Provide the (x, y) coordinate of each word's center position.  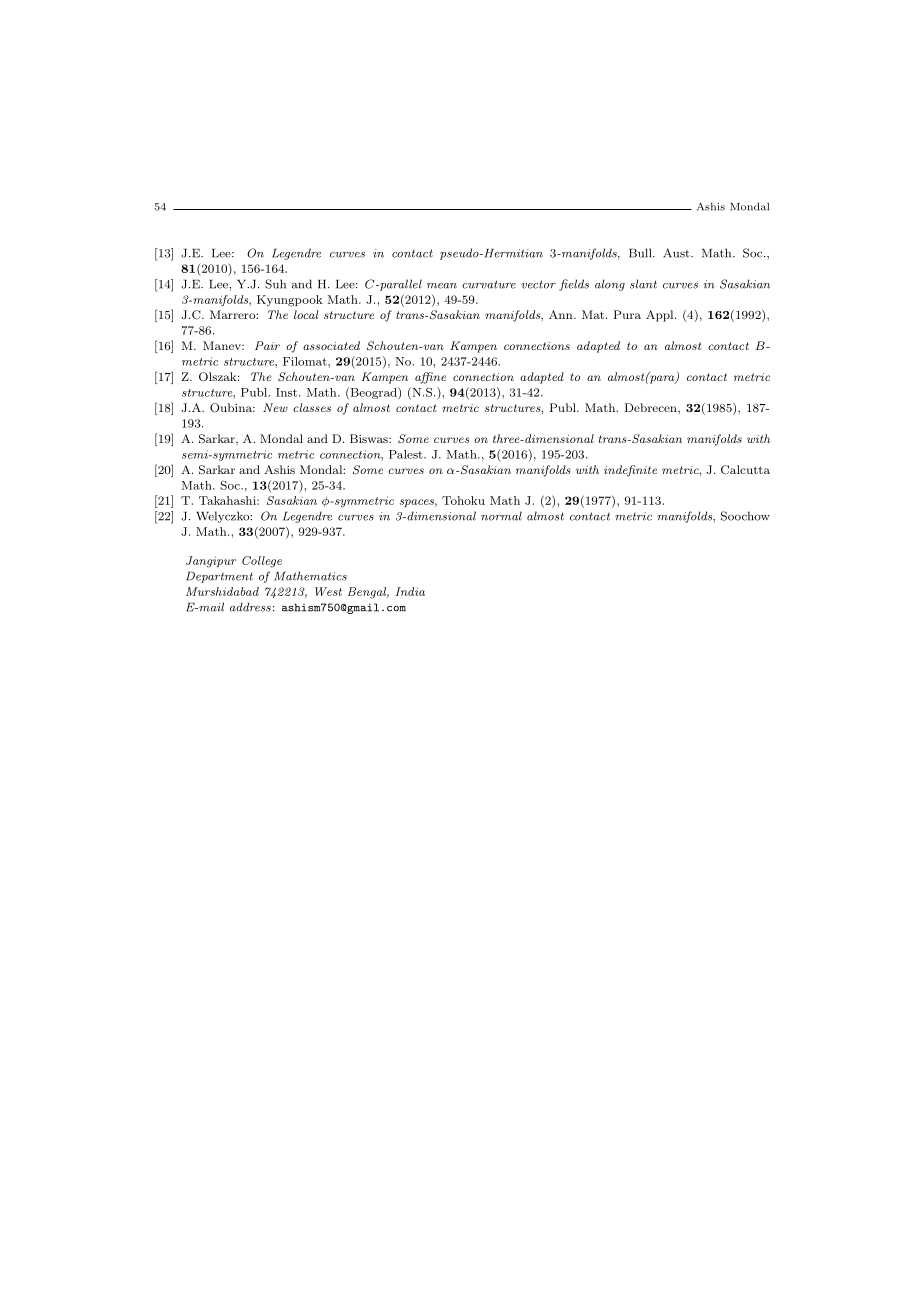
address (250, 607)
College (262, 562)
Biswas (370, 438)
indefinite (630, 471)
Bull (641, 253)
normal (501, 516)
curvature (489, 284)
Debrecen (652, 407)
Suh (275, 284)
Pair (267, 345)
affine (430, 378)
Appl (661, 316)
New (275, 407)
